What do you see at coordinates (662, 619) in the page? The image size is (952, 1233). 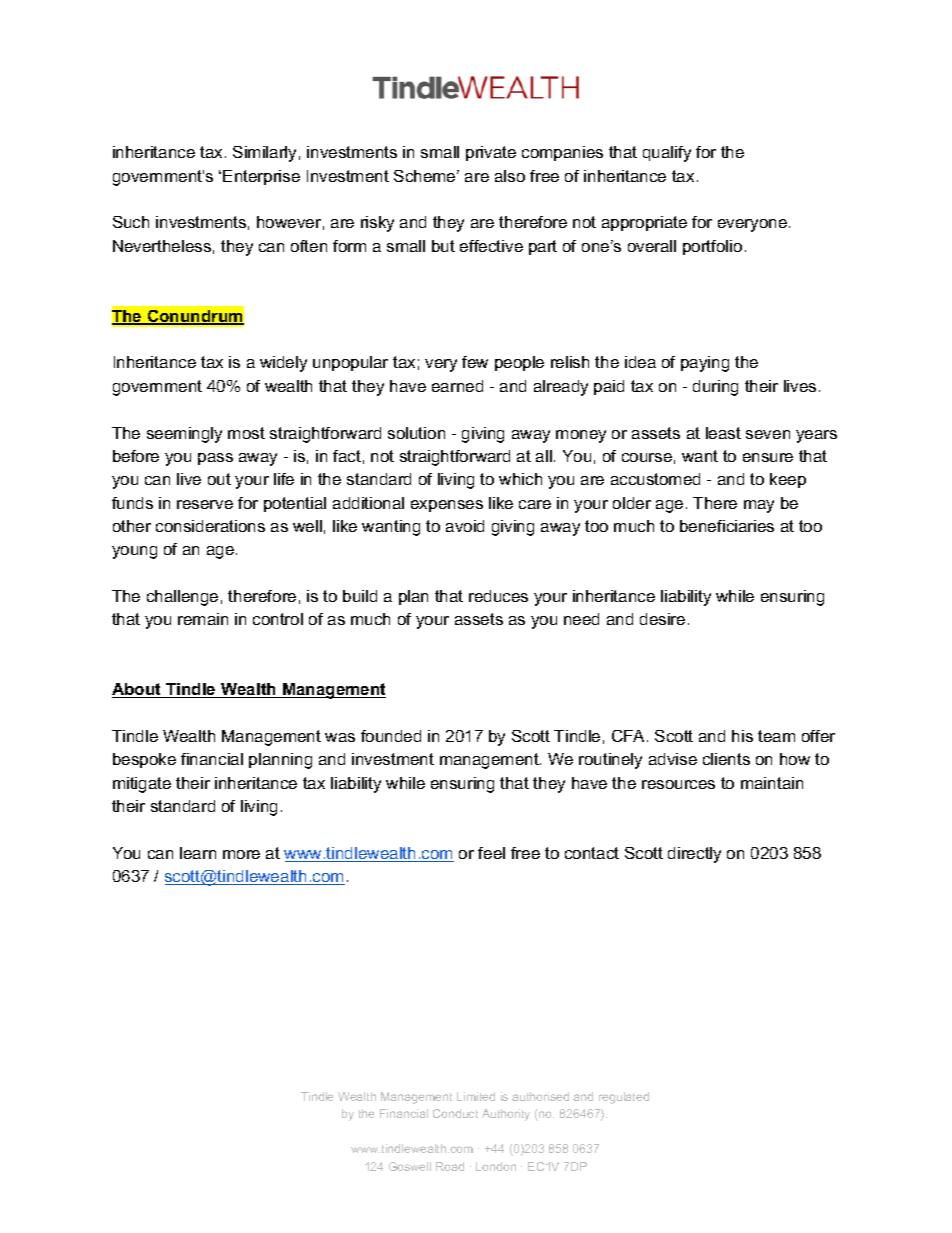 I see `desire` at bounding box center [662, 619].
